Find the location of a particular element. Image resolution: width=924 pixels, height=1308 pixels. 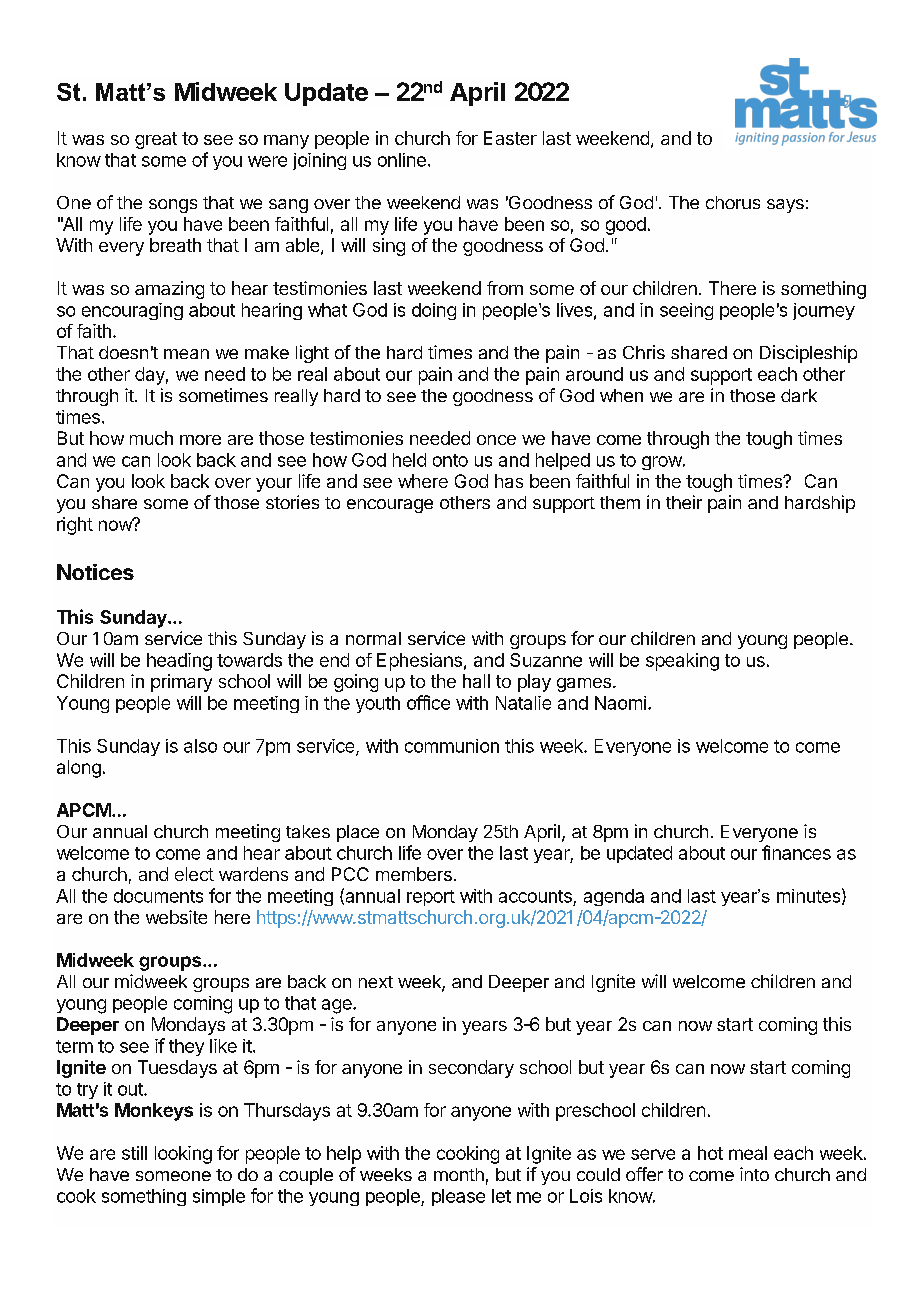

speaking is located at coordinates (682, 662).
